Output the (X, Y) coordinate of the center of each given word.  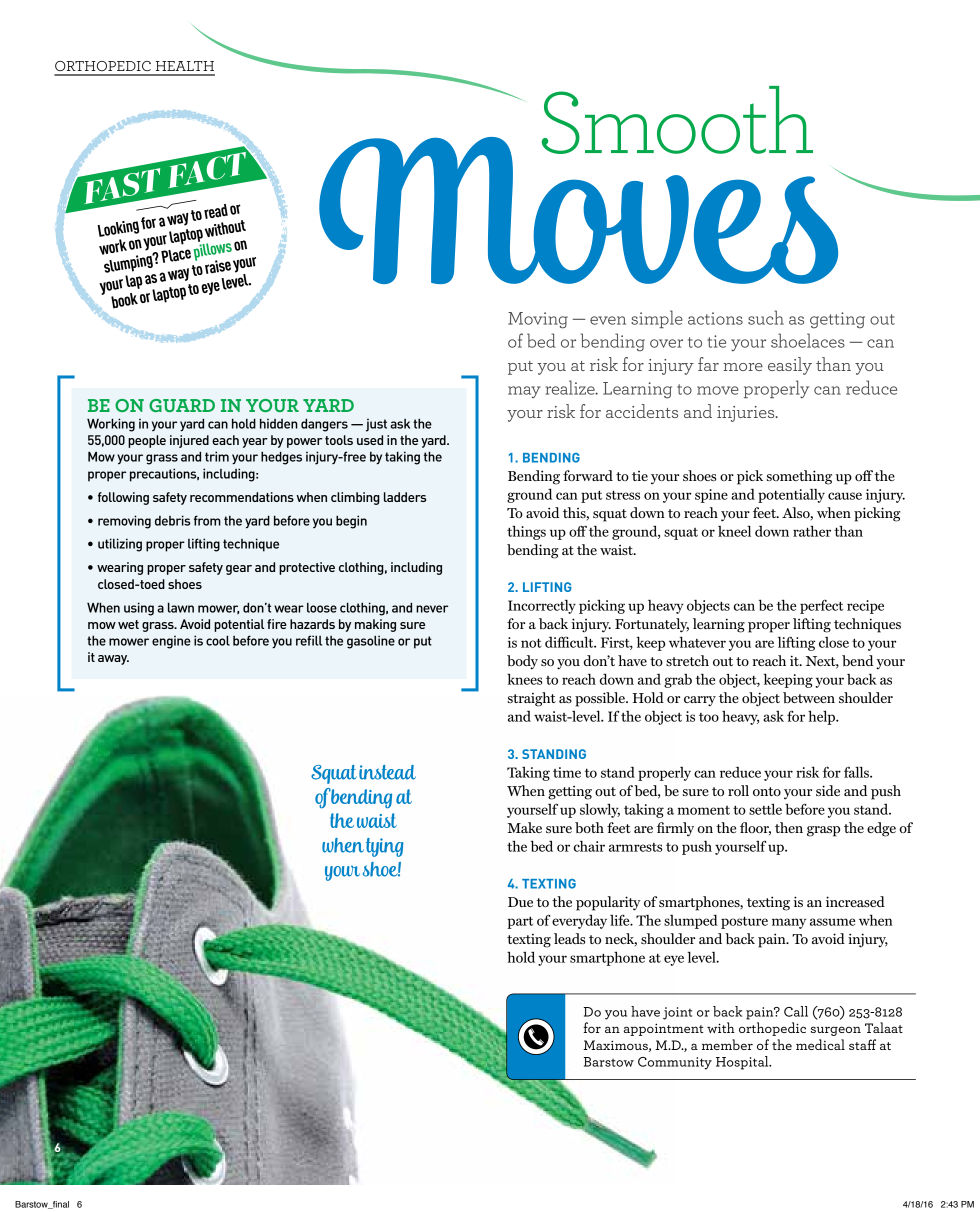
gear (239, 570)
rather (812, 531)
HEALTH (185, 66)
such (766, 317)
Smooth (677, 120)
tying (384, 847)
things (526, 532)
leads (569, 938)
